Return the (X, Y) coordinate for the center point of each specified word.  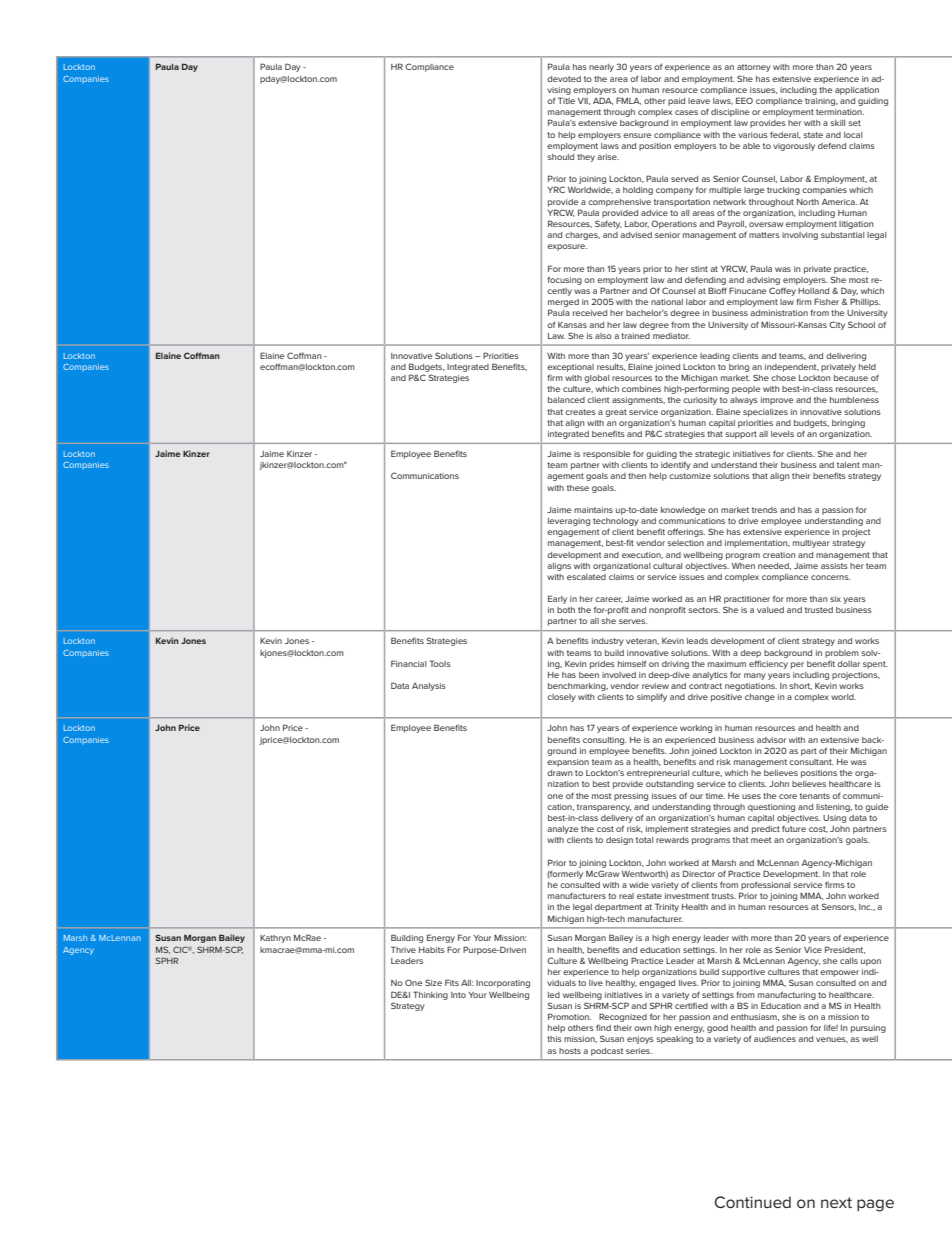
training (821, 102)
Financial (408, 663)
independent (792, 368)
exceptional (570, 368)
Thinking (430, 995)
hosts (570, 1051)
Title (566, 100)
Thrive (403, 949)
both (566, 610)
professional (765, 885)
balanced (566, 400)
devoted (564, 79)
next (836, 1202)
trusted (819, 610)
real (626, 896)
